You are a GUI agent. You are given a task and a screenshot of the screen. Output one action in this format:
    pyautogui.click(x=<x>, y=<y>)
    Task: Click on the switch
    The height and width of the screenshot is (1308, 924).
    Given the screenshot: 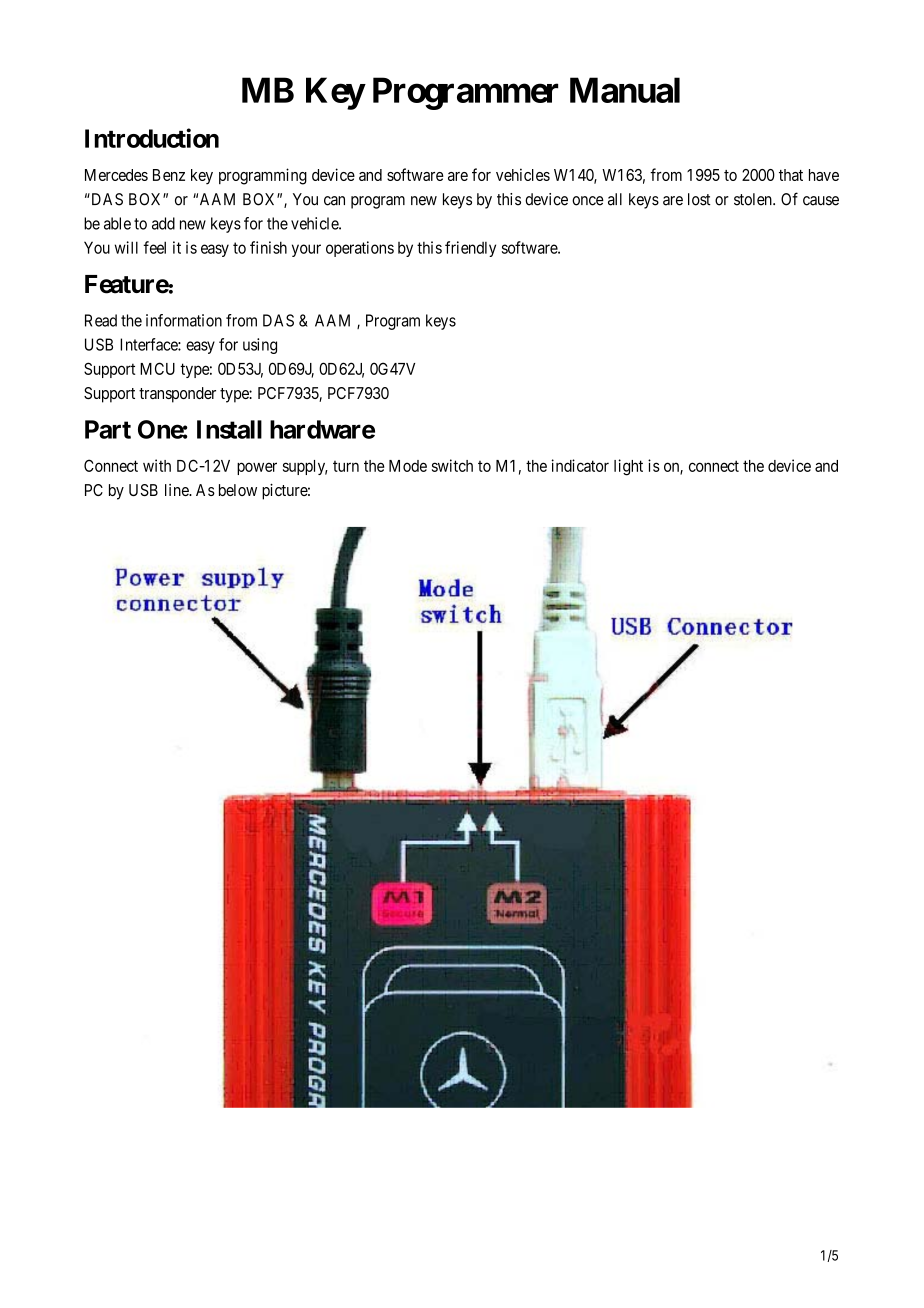 What is the action you would take?
    pyautogui.click(x=452, y=465)
